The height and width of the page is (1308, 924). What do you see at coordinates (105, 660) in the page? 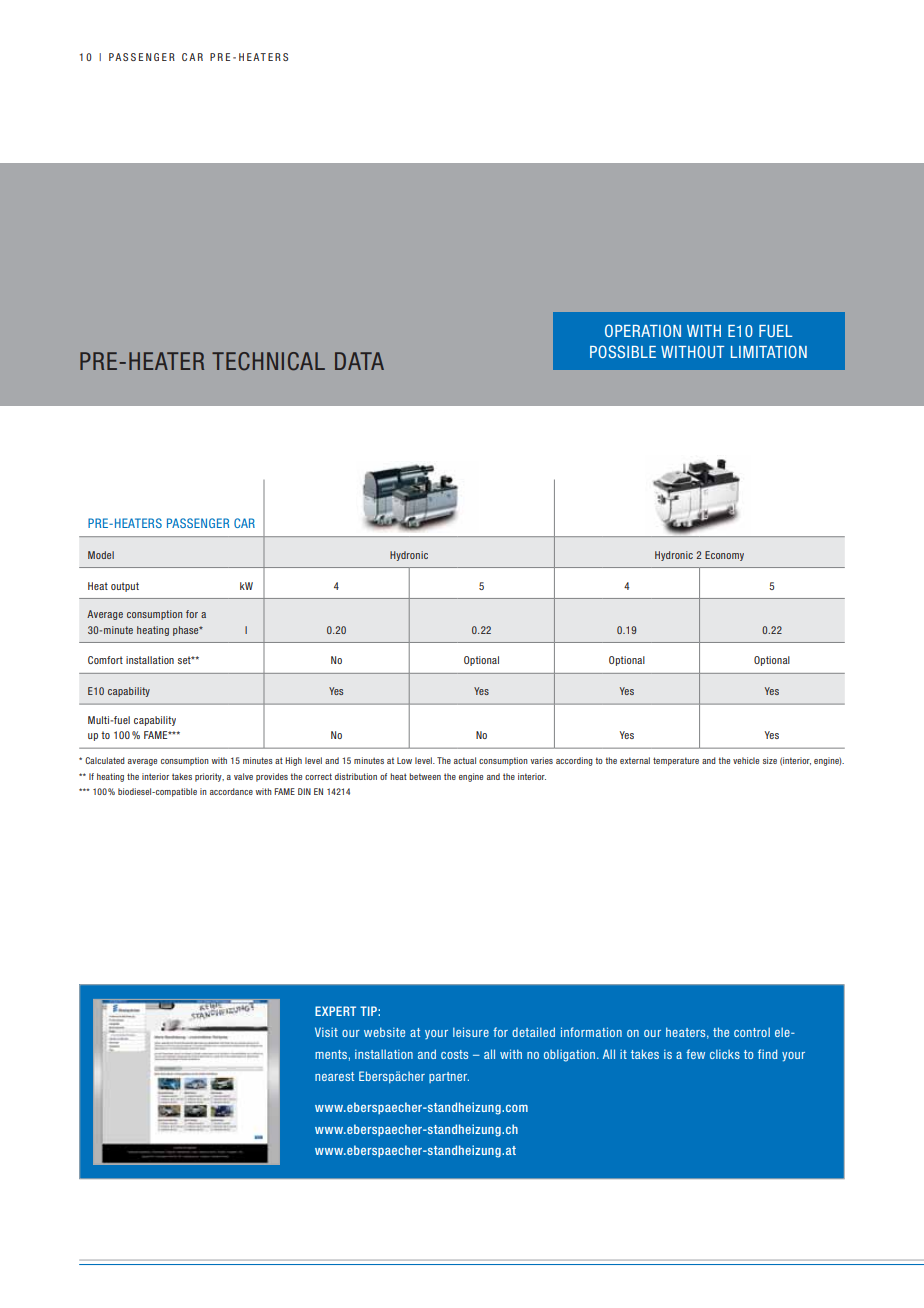
I see `Comfort` at bounding box center [105, 660].
